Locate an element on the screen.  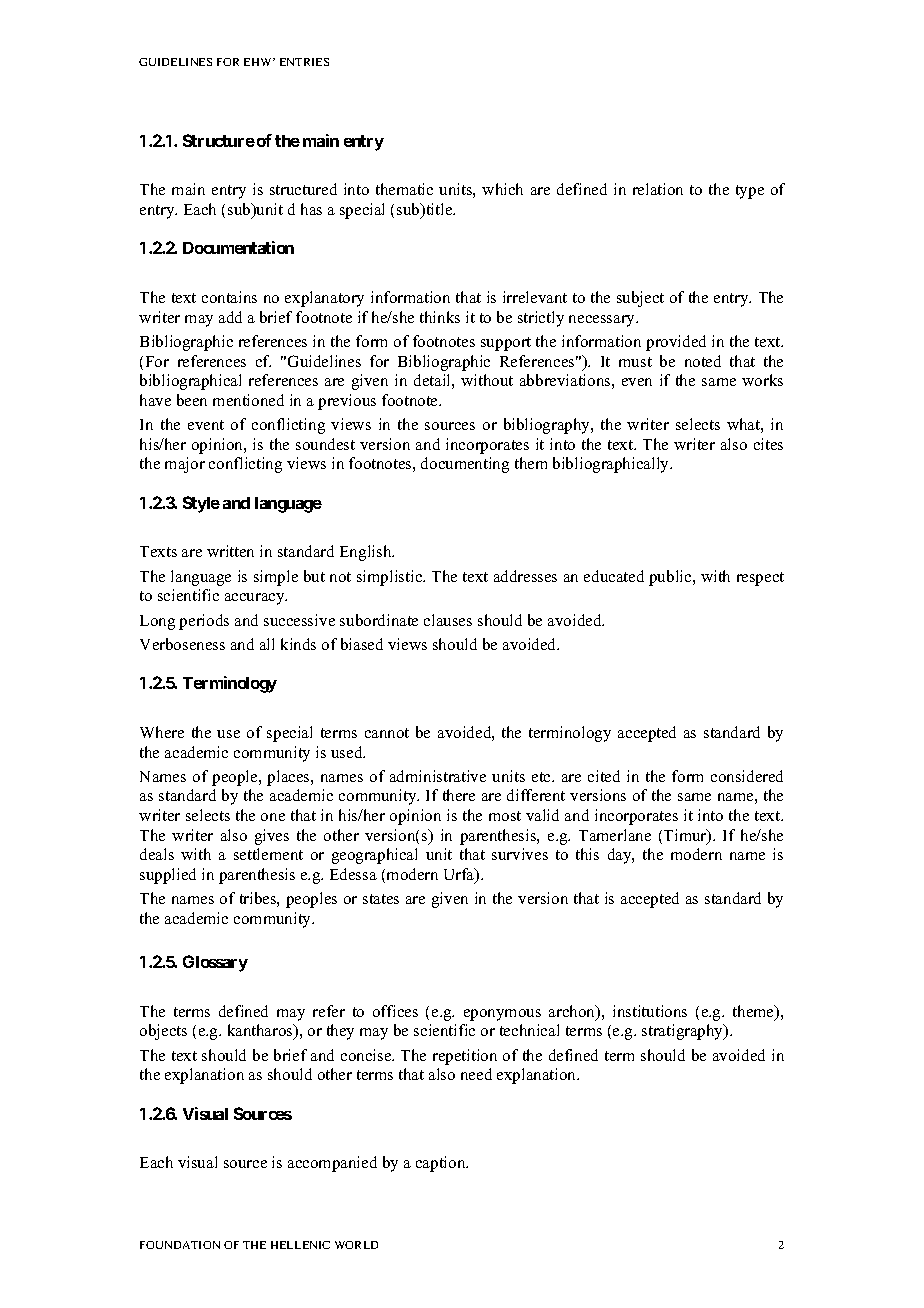
relation is located at coordinates (658, 189).
